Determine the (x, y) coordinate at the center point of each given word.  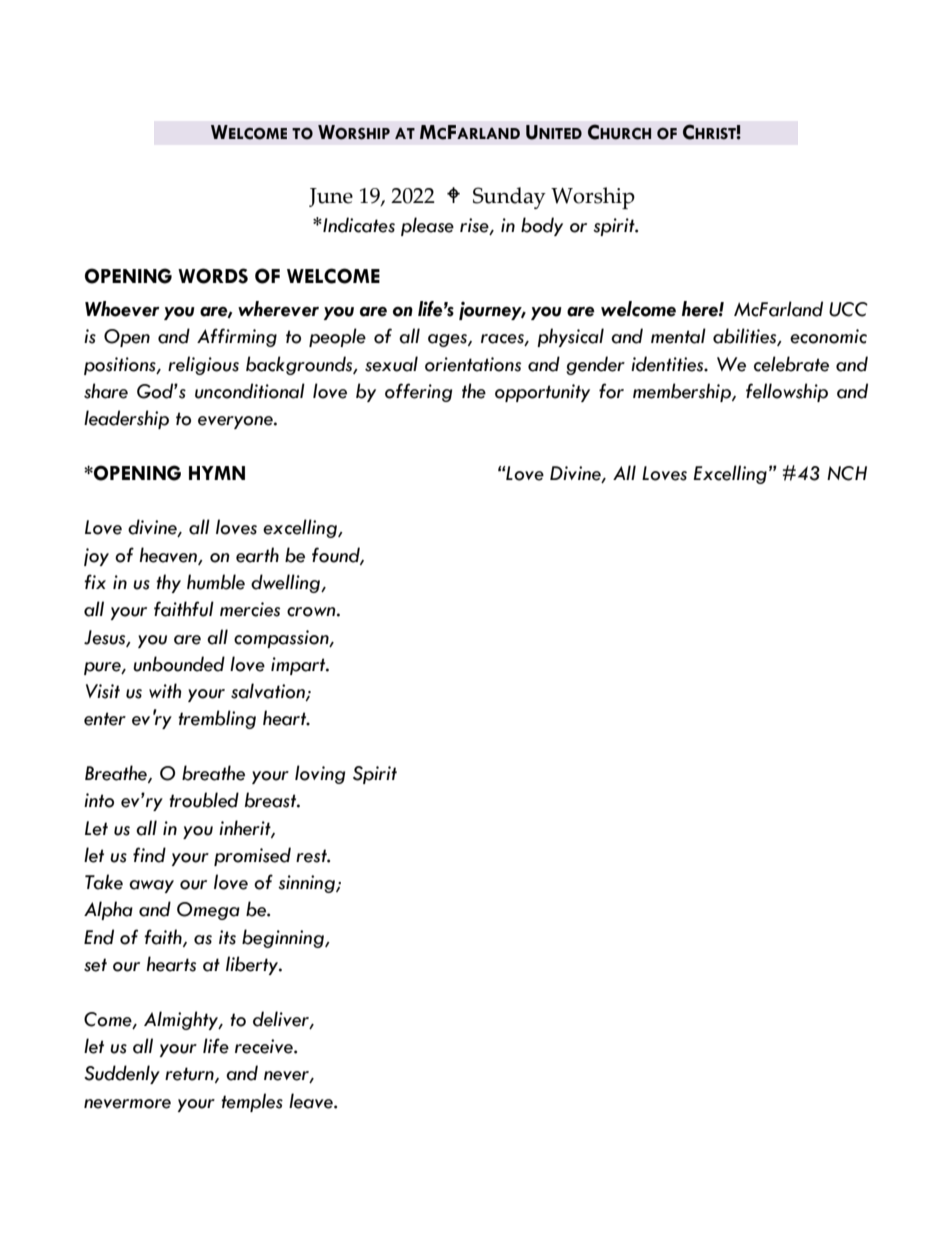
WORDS (213, 276)
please (427, 226)
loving (320, 774)
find (149, 855)
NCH (847, 473)
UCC (848, 309)
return (190, 1075)
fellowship (787, 392)
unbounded (179, 664)
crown (312, 612)
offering (418, 392)
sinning (307, 884)
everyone (236, 422)
